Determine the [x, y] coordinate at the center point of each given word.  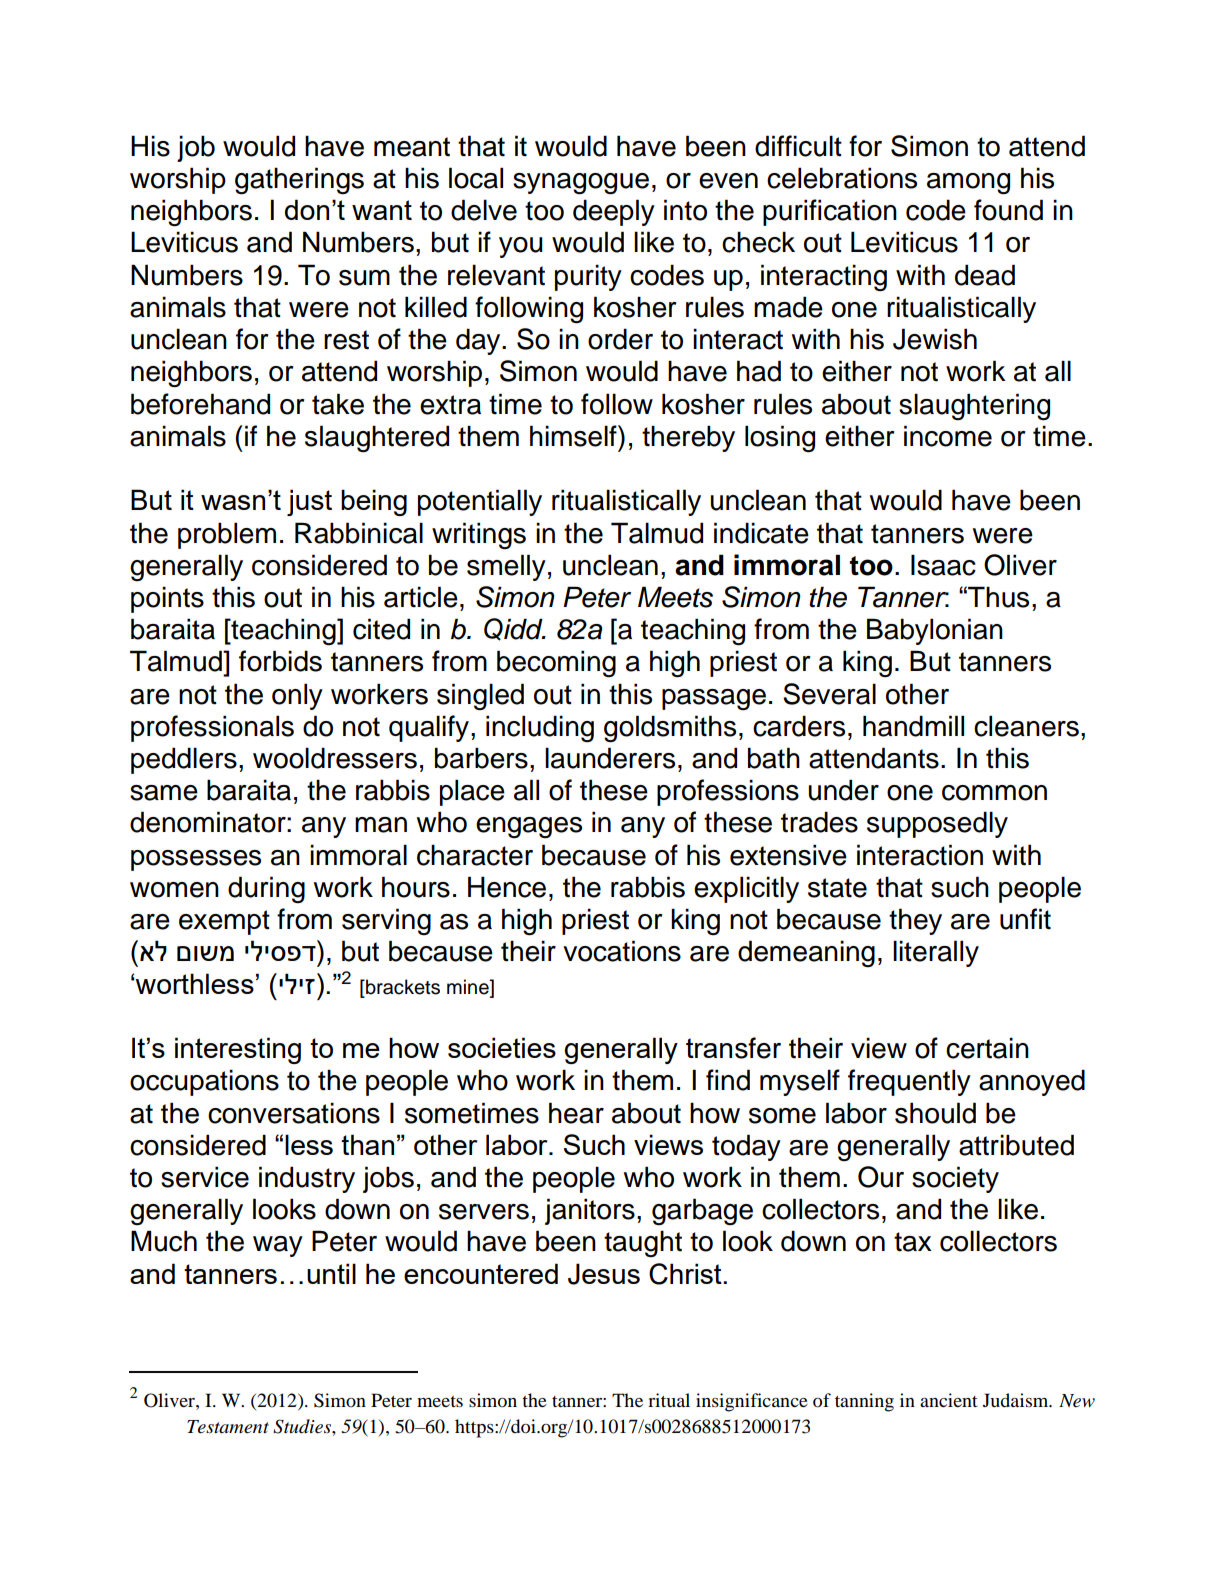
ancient [948, 1400]
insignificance [752, 1402]
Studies [303, 1426]
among [968, 184]
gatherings [299, 181]
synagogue [581, 184]
